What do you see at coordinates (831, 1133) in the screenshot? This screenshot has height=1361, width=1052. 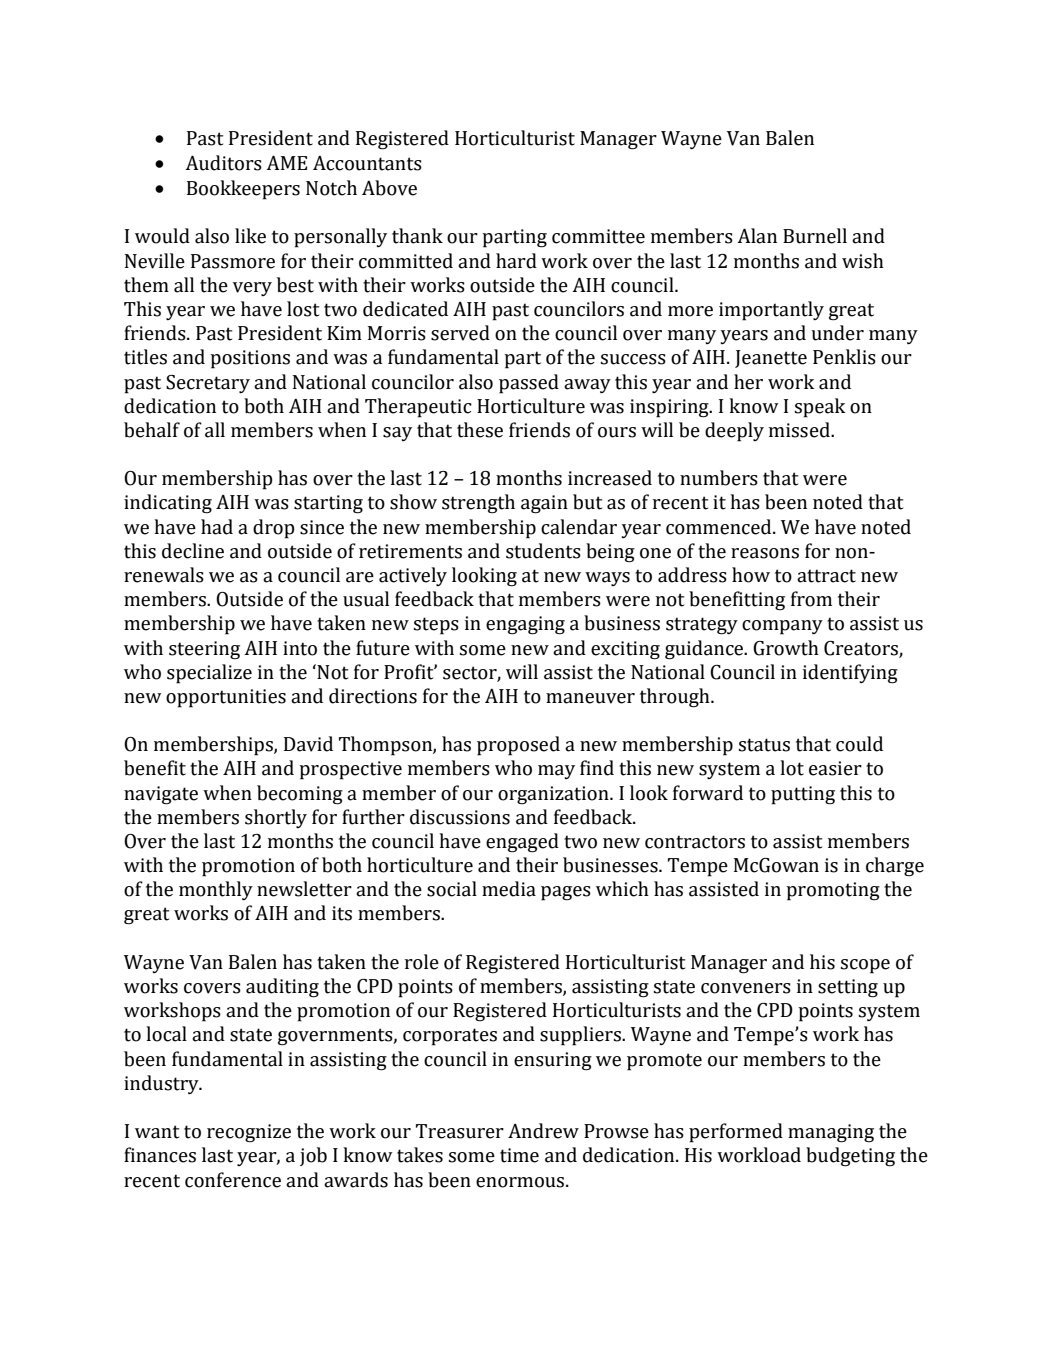 I see `managing` at bounding box center [831, 1133].
